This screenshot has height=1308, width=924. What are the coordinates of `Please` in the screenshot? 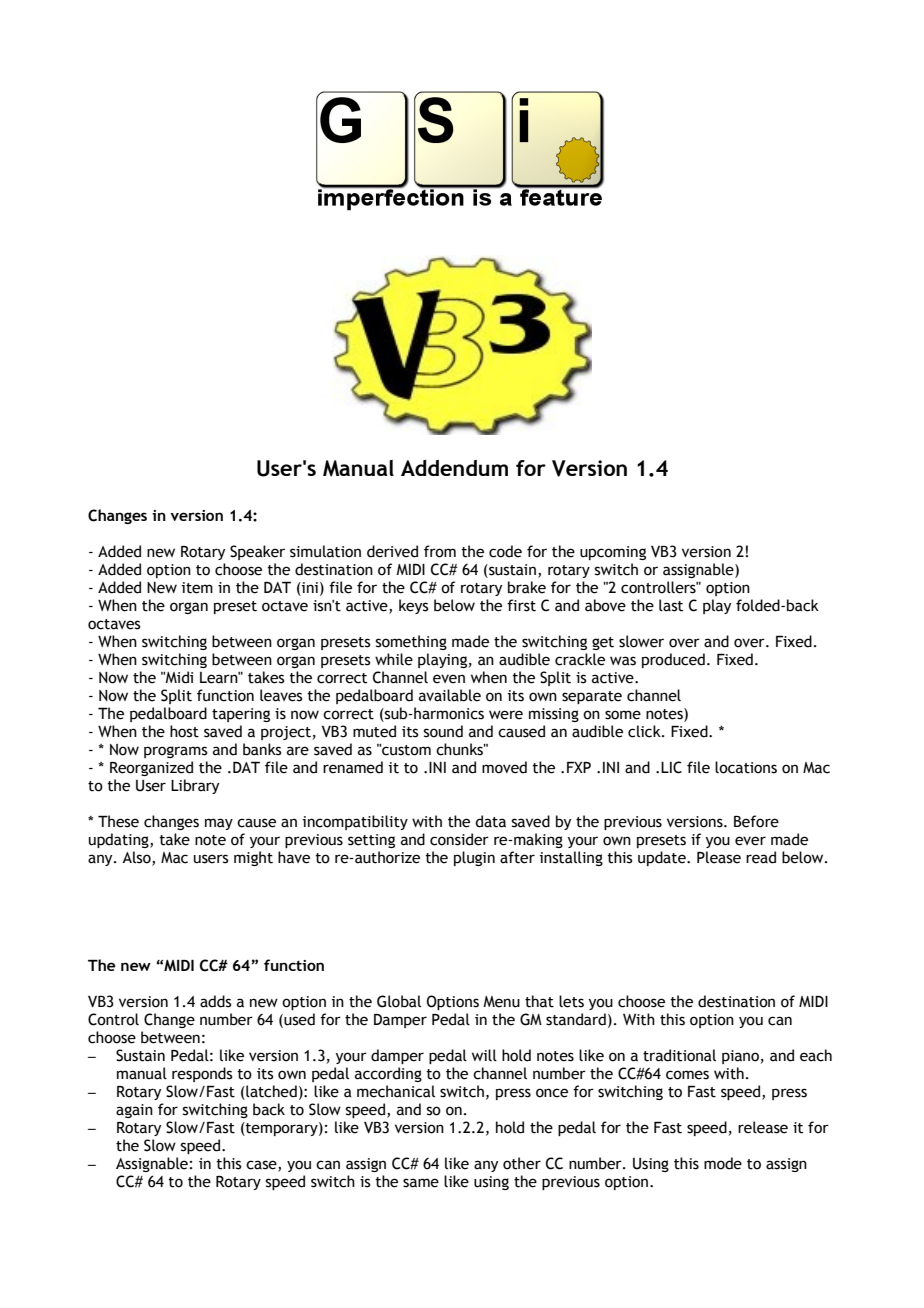 It's located at (719, 857).
